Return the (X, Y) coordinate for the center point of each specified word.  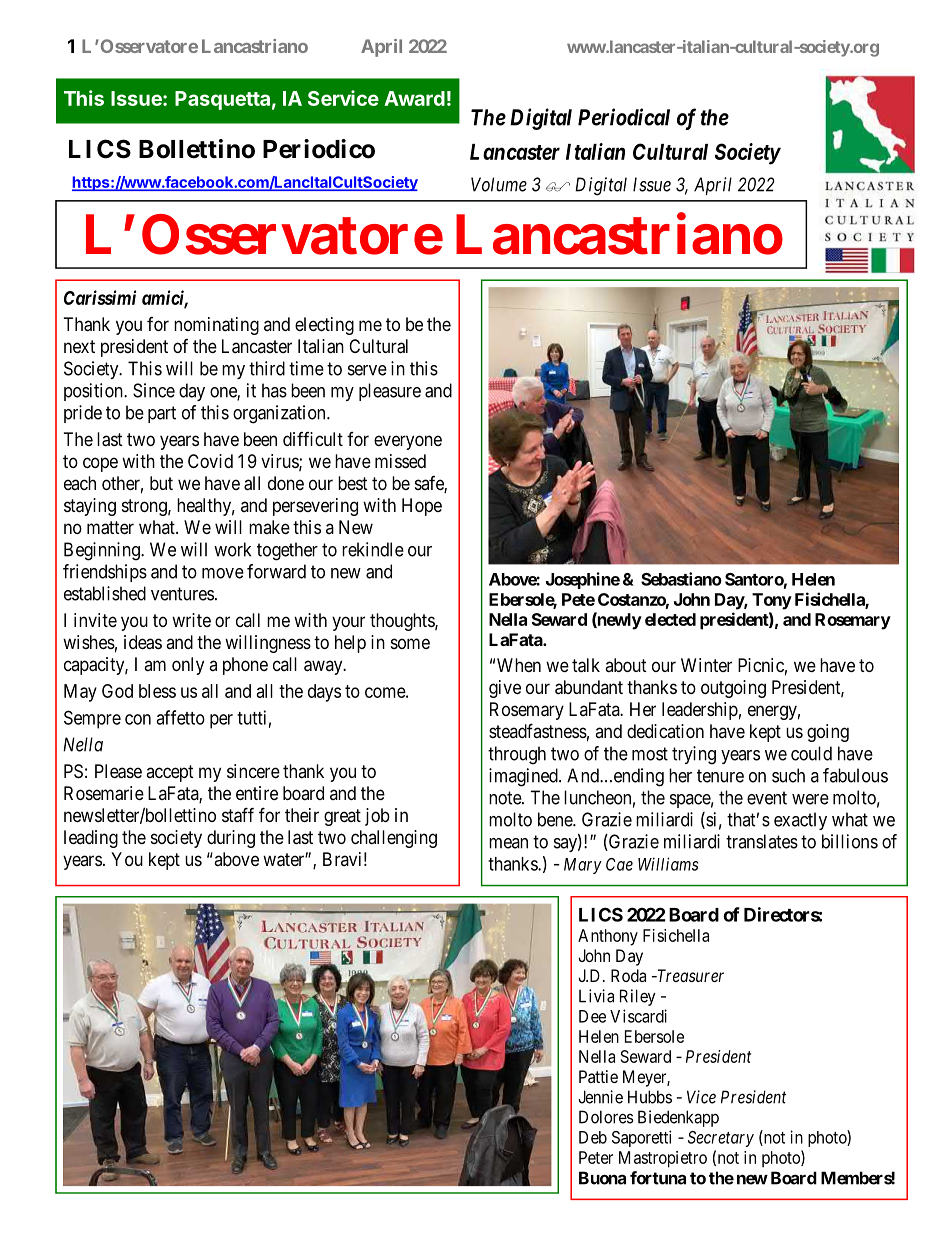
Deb (593, 1137)
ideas (143, 642)
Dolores (606, 1117)
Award (414, 98)
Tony (772, 601)
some (410, 643)
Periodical (624, 117)
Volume (499, 184)
